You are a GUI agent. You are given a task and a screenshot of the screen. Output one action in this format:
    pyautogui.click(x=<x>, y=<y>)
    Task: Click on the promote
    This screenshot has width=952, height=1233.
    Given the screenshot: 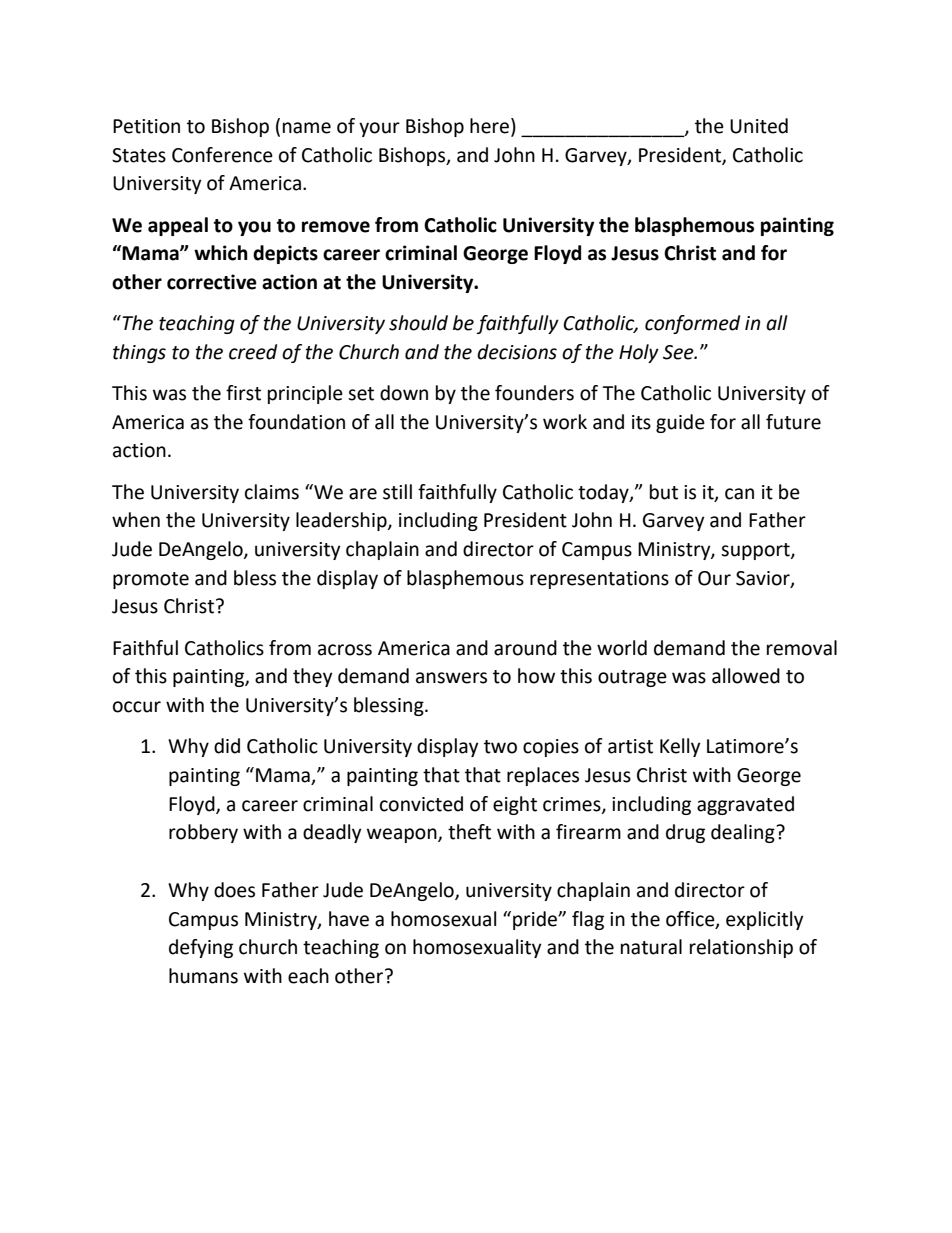 What is the action you would take?
    pyautogui.click(x=151, y=580)
